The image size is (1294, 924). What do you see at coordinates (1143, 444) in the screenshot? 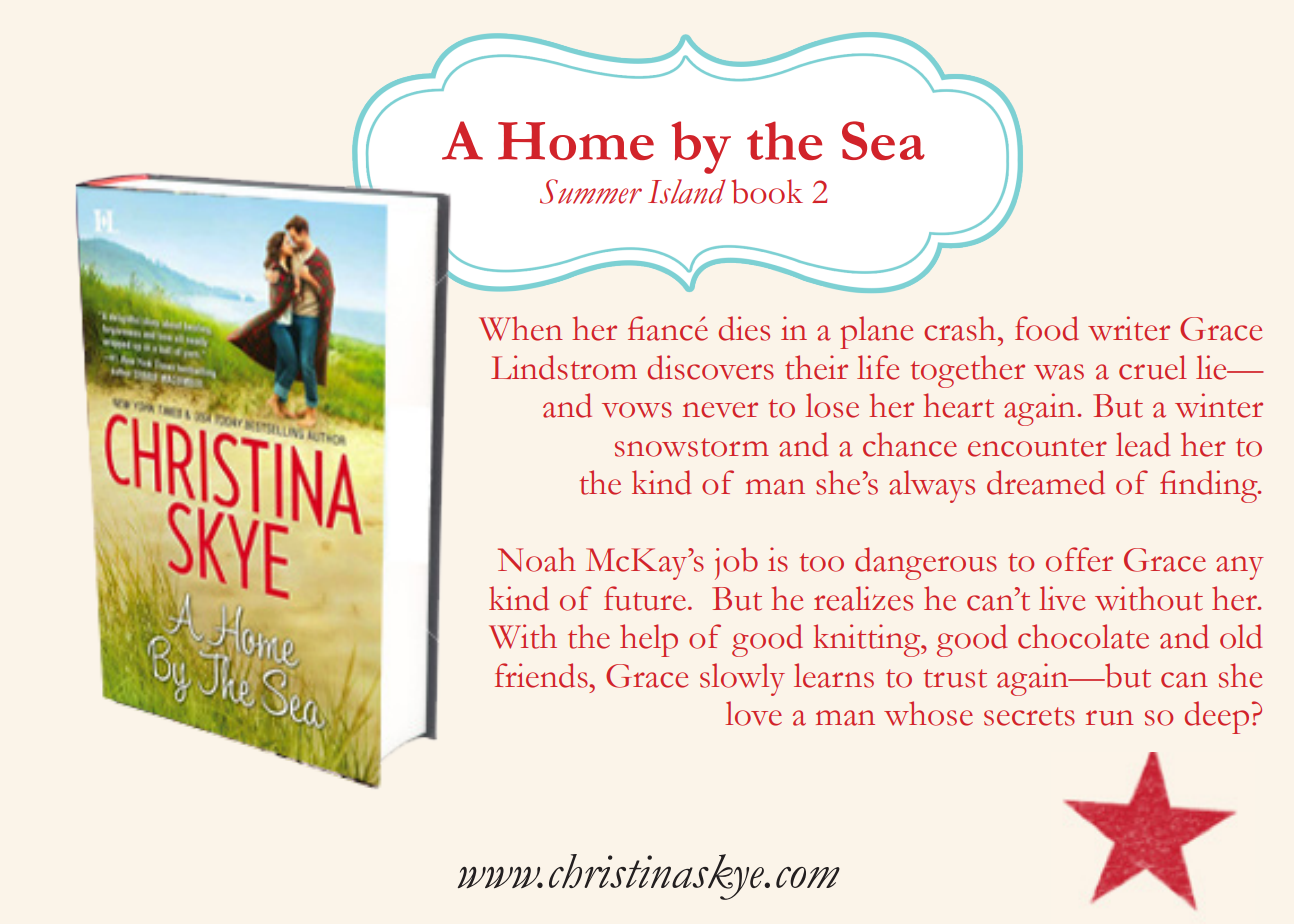
I see `lead` at bounding box center [1143, 444].
